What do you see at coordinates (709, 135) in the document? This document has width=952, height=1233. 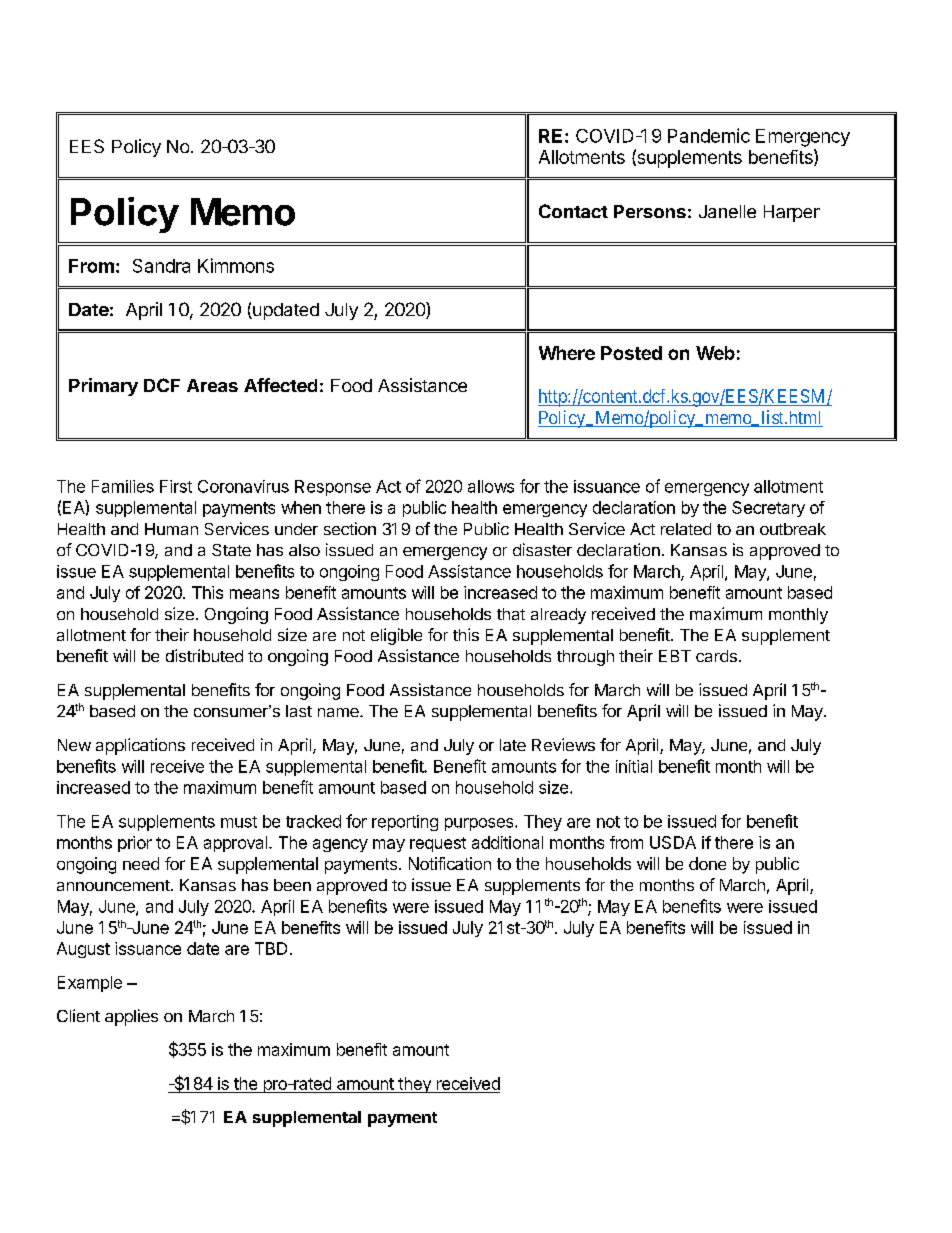 I see `Pandemic` at bounding box center [709, 135].
